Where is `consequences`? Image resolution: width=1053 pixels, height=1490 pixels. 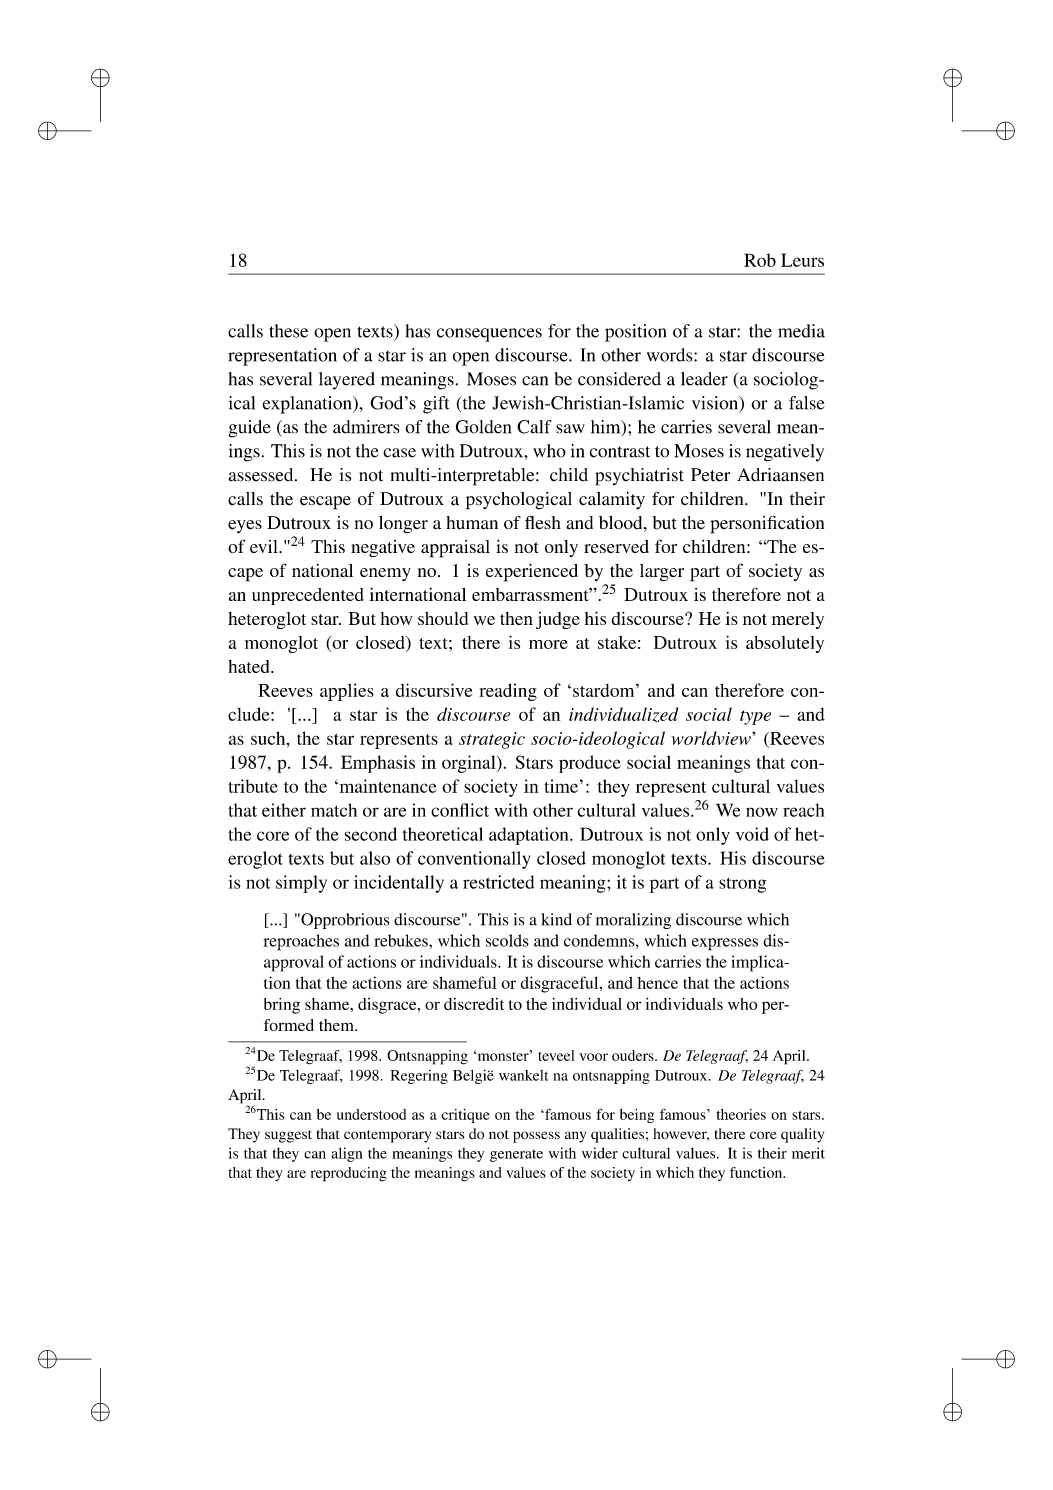
consequences is located at coordinates (489, 335).
